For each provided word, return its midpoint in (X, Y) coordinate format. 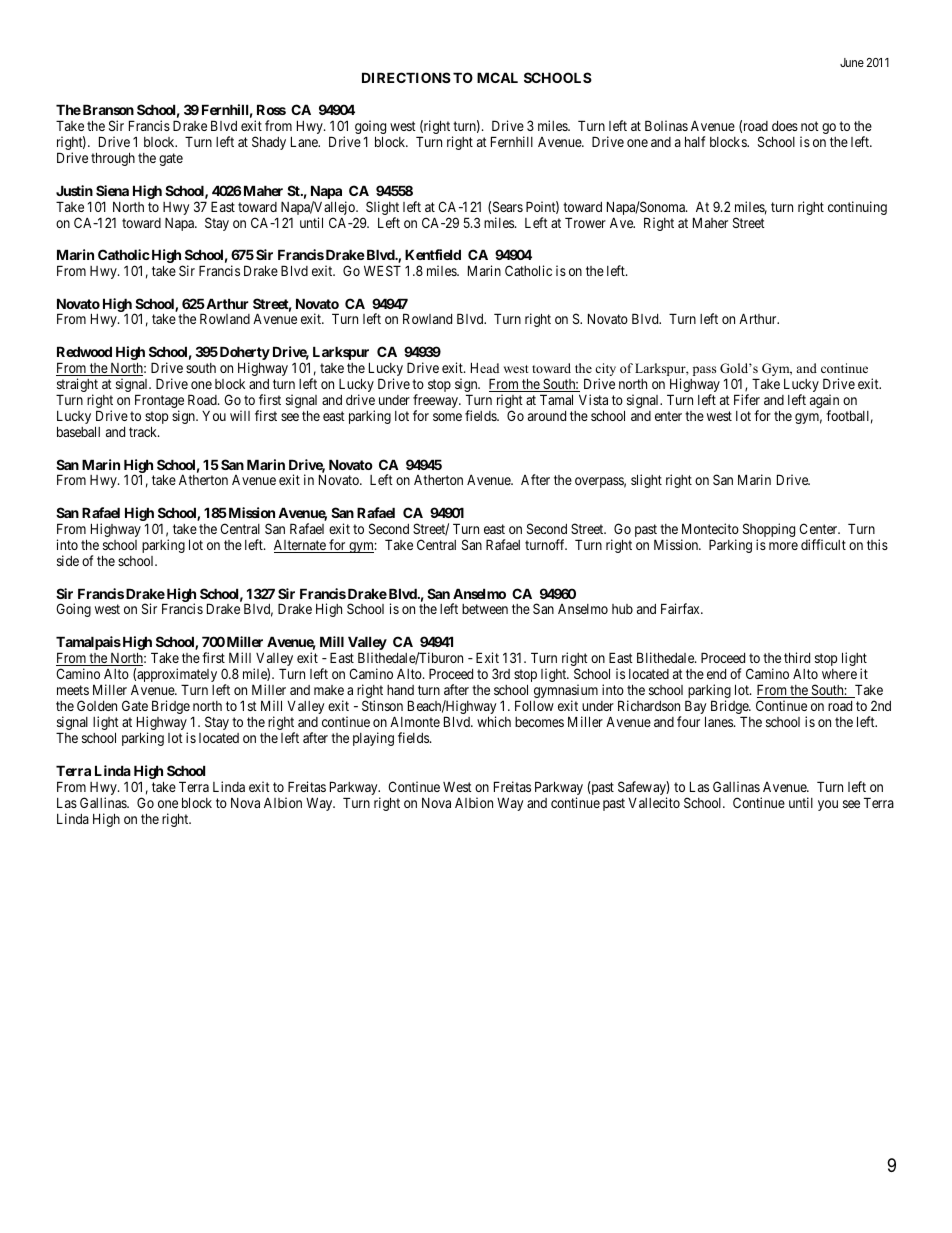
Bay (695, 708)
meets (73, 690)
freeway (436, 402)
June (852, 62)
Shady (269, 143)
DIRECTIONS (406, 77)
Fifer (747, 399)
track (144, 431)
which (494, 721)
